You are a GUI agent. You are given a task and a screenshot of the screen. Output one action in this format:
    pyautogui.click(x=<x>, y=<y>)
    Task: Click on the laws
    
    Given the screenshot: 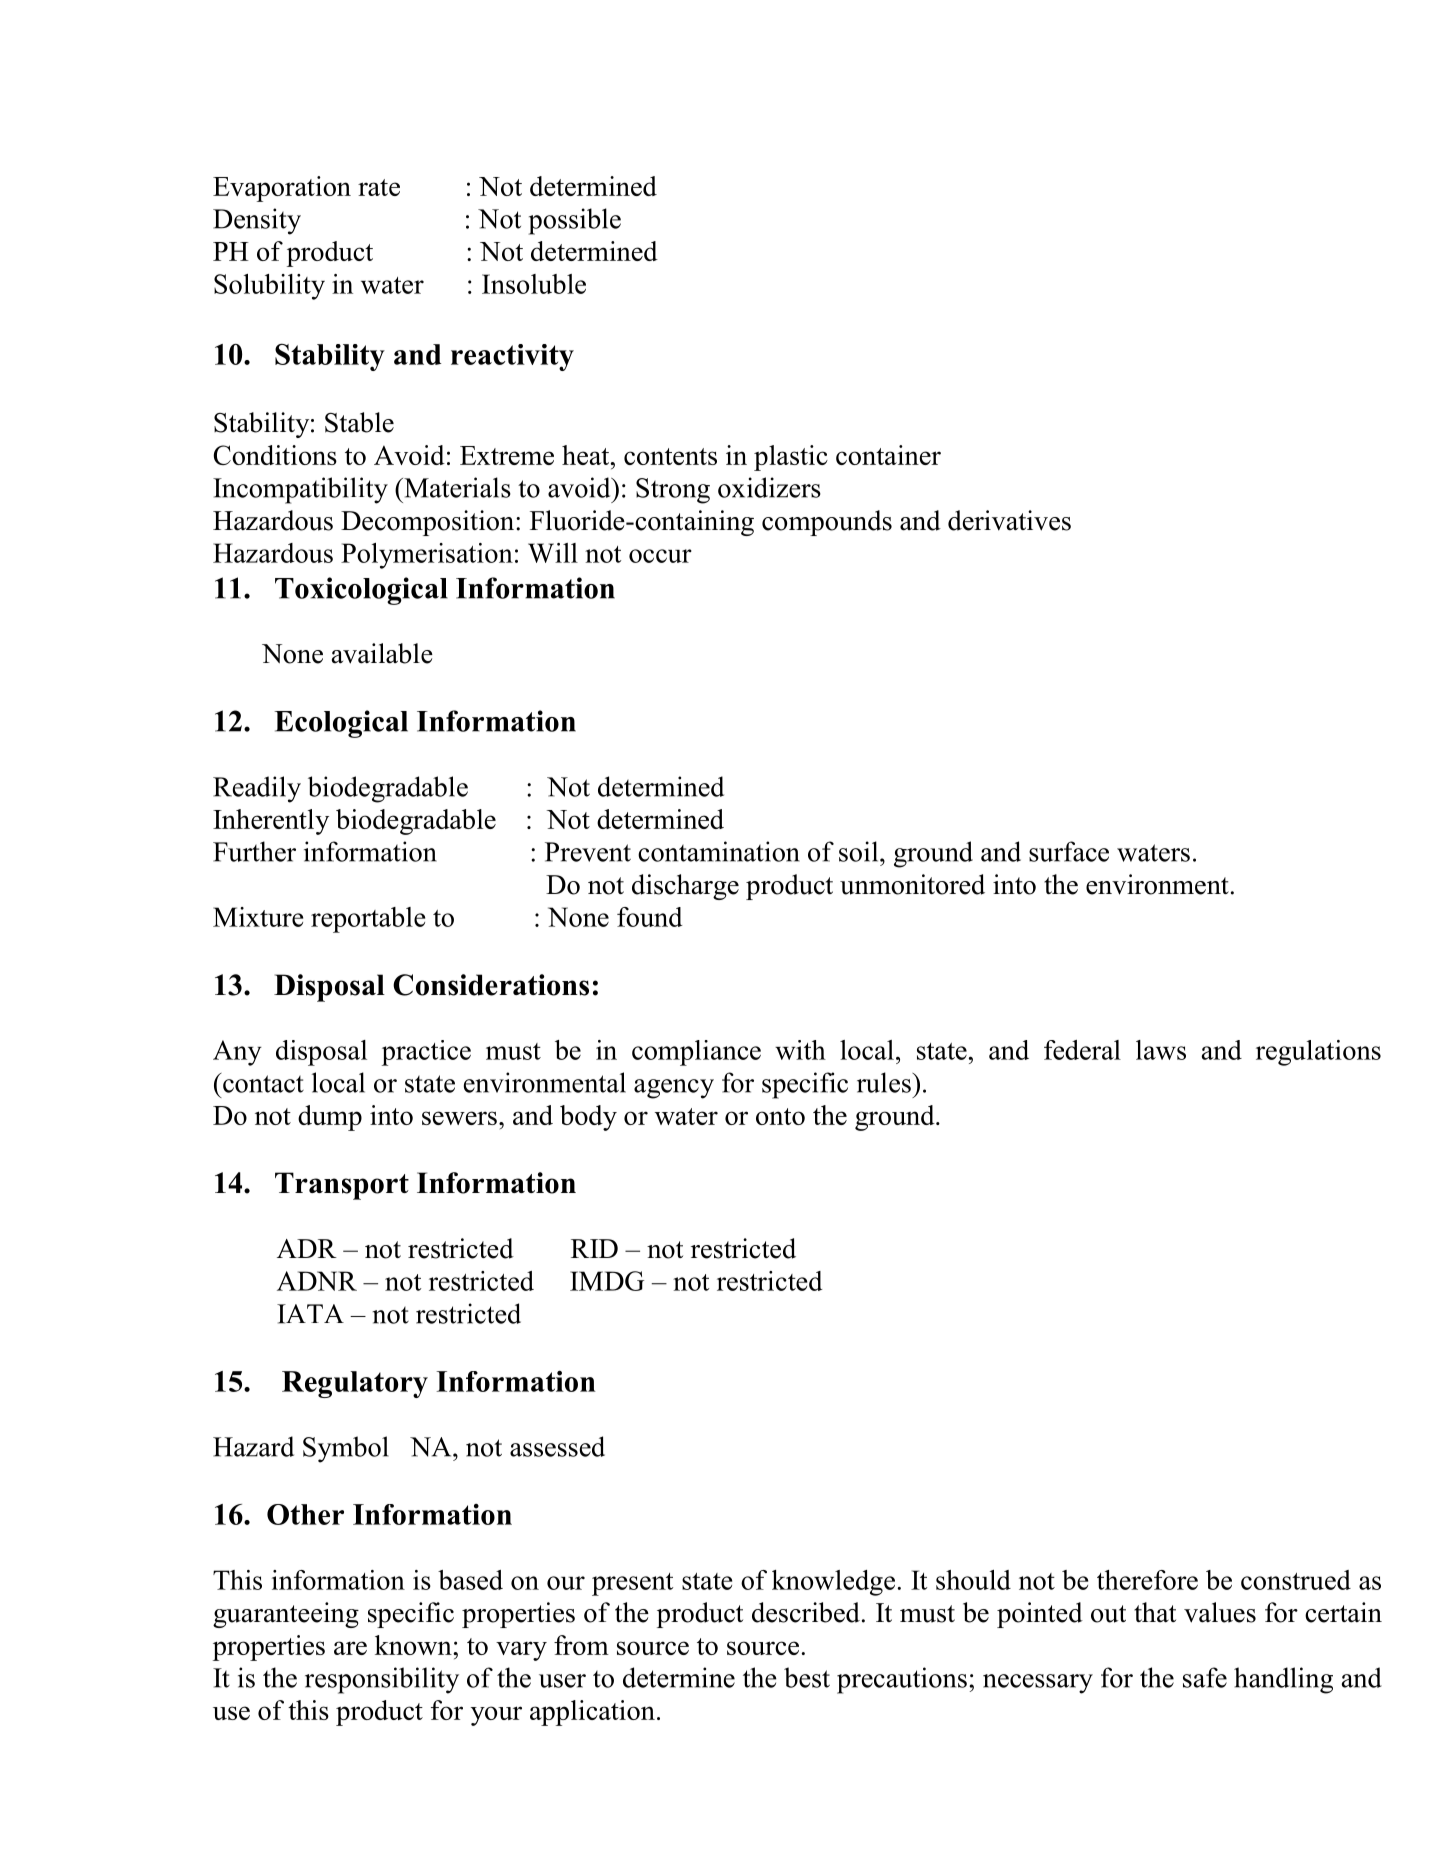 What is the action you would take?
    pyautogui.click(x=1161, y=1050)
